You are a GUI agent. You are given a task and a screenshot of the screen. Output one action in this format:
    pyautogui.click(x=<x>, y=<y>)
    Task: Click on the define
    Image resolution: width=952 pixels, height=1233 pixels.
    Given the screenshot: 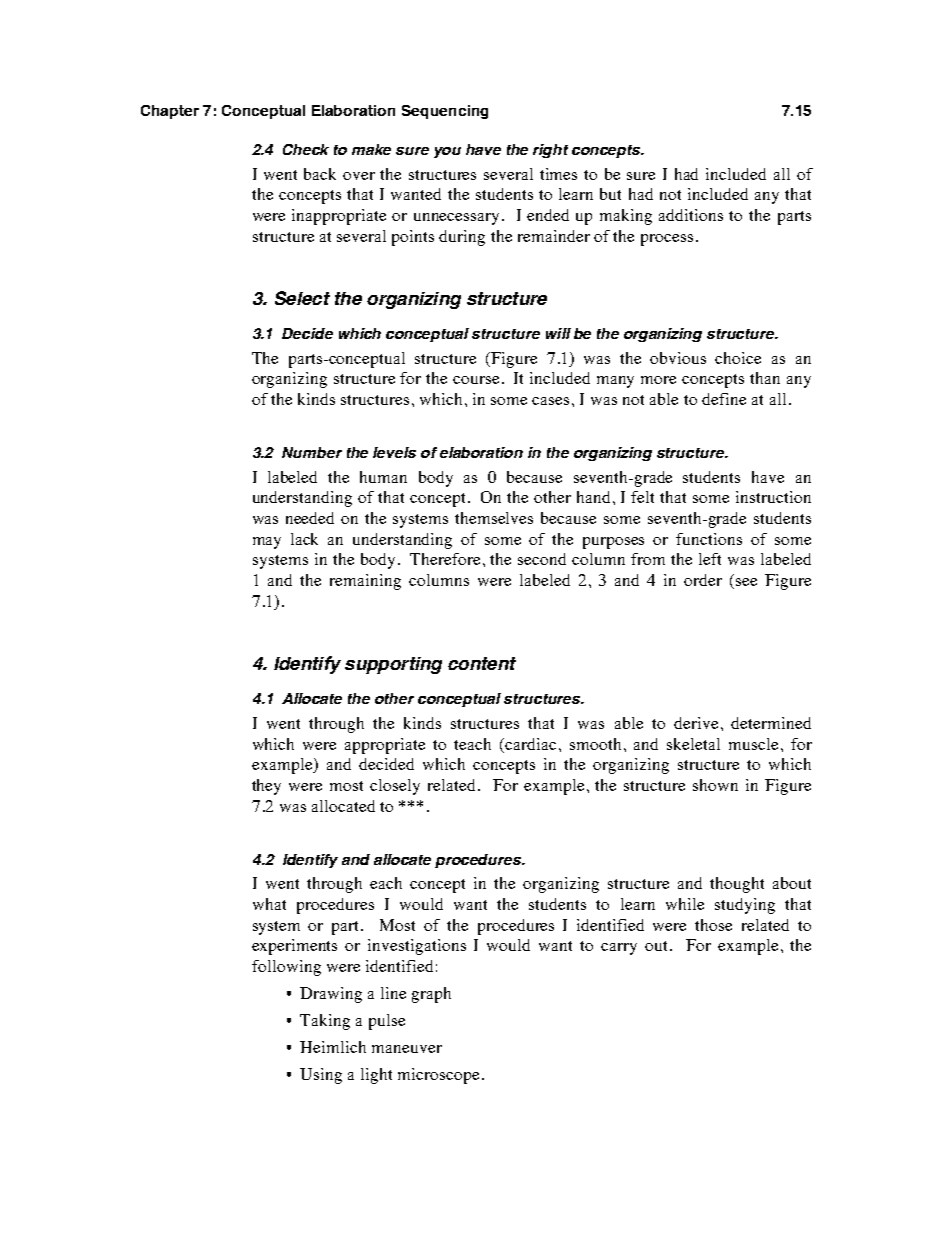 What is the action you would take?
    pyautogui.click(x=724, y=399)
